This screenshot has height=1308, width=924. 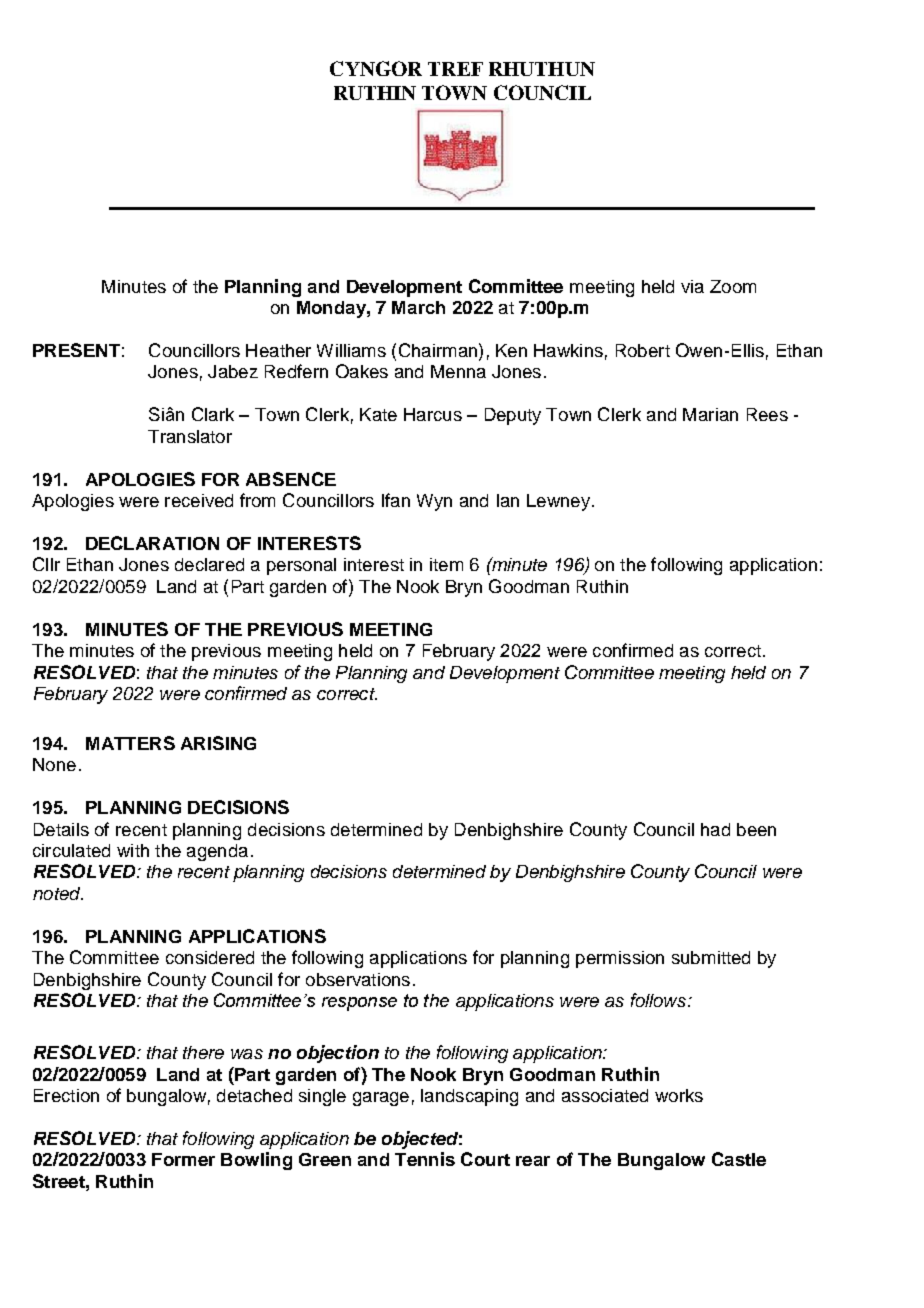 I want to click on had, so click(x=715, y=829).
